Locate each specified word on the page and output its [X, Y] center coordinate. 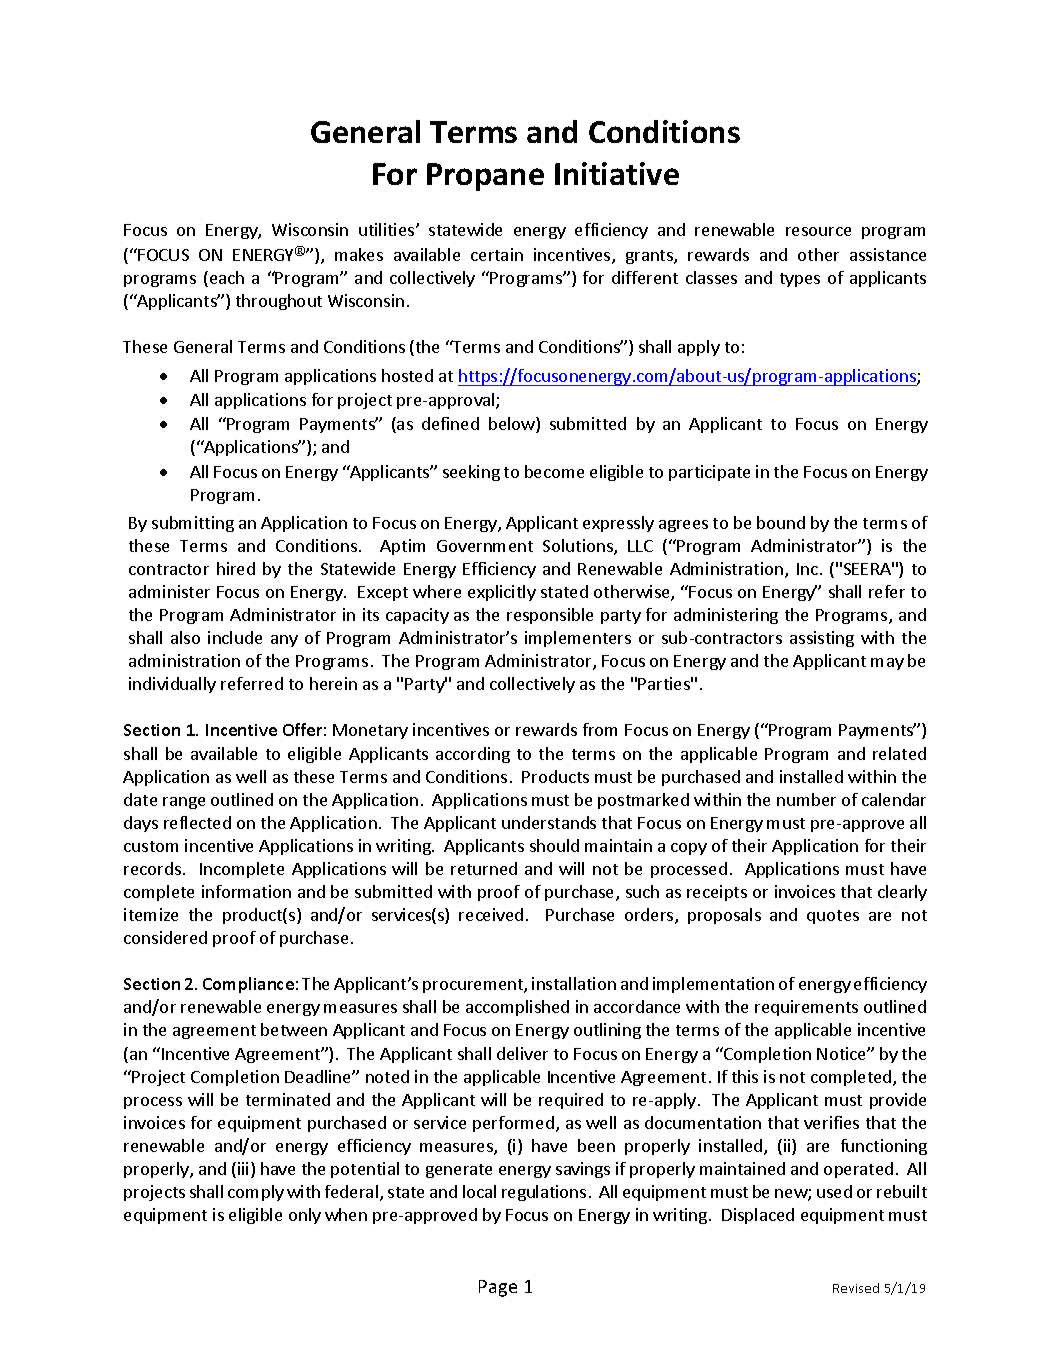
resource [818, 231]
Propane [485, 177]
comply [256, 1193]
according [473, 755]
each [227, 277]
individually [172, 685]
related [899, 753]
